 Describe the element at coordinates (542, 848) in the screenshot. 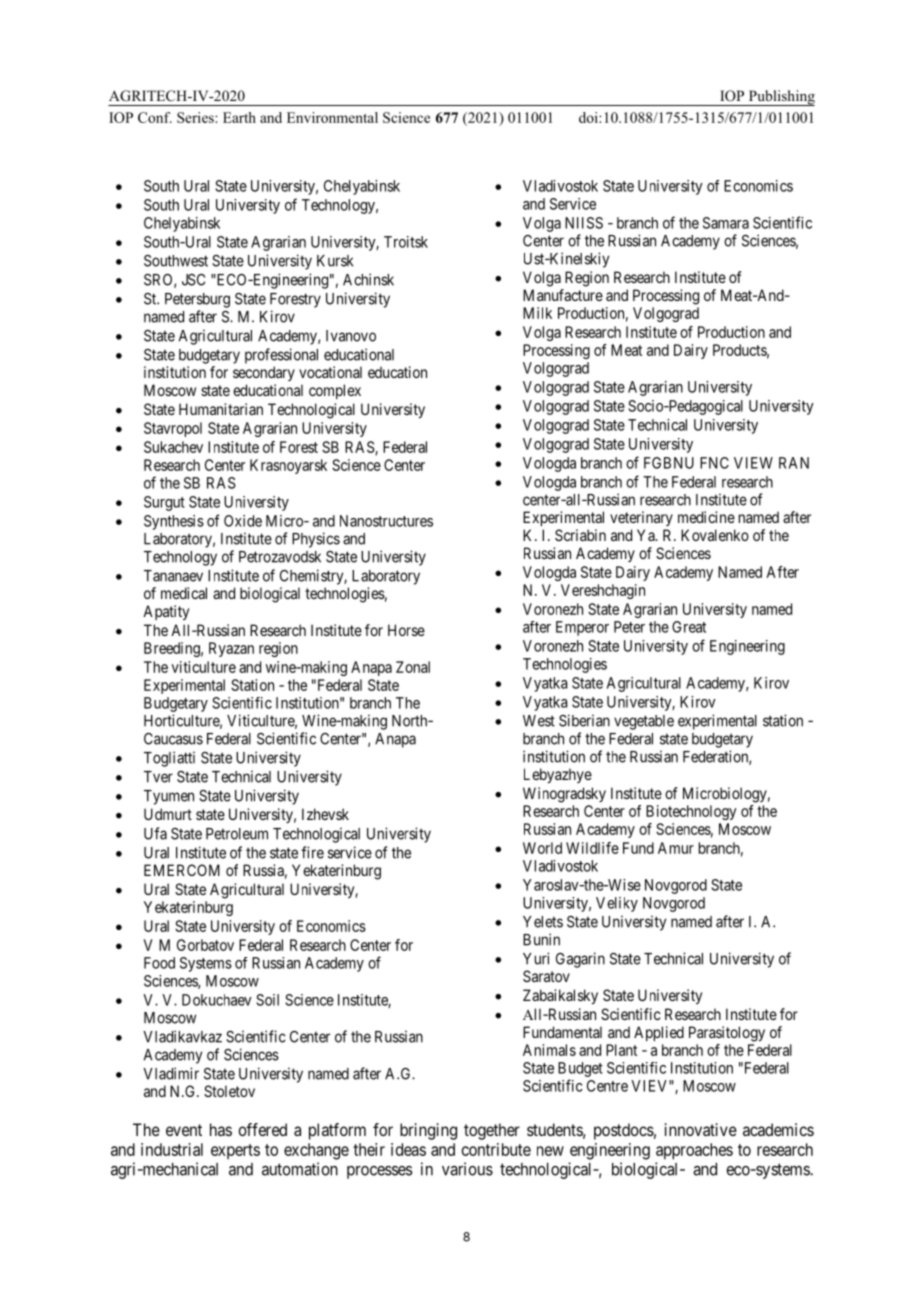

I see `World` at that location.
